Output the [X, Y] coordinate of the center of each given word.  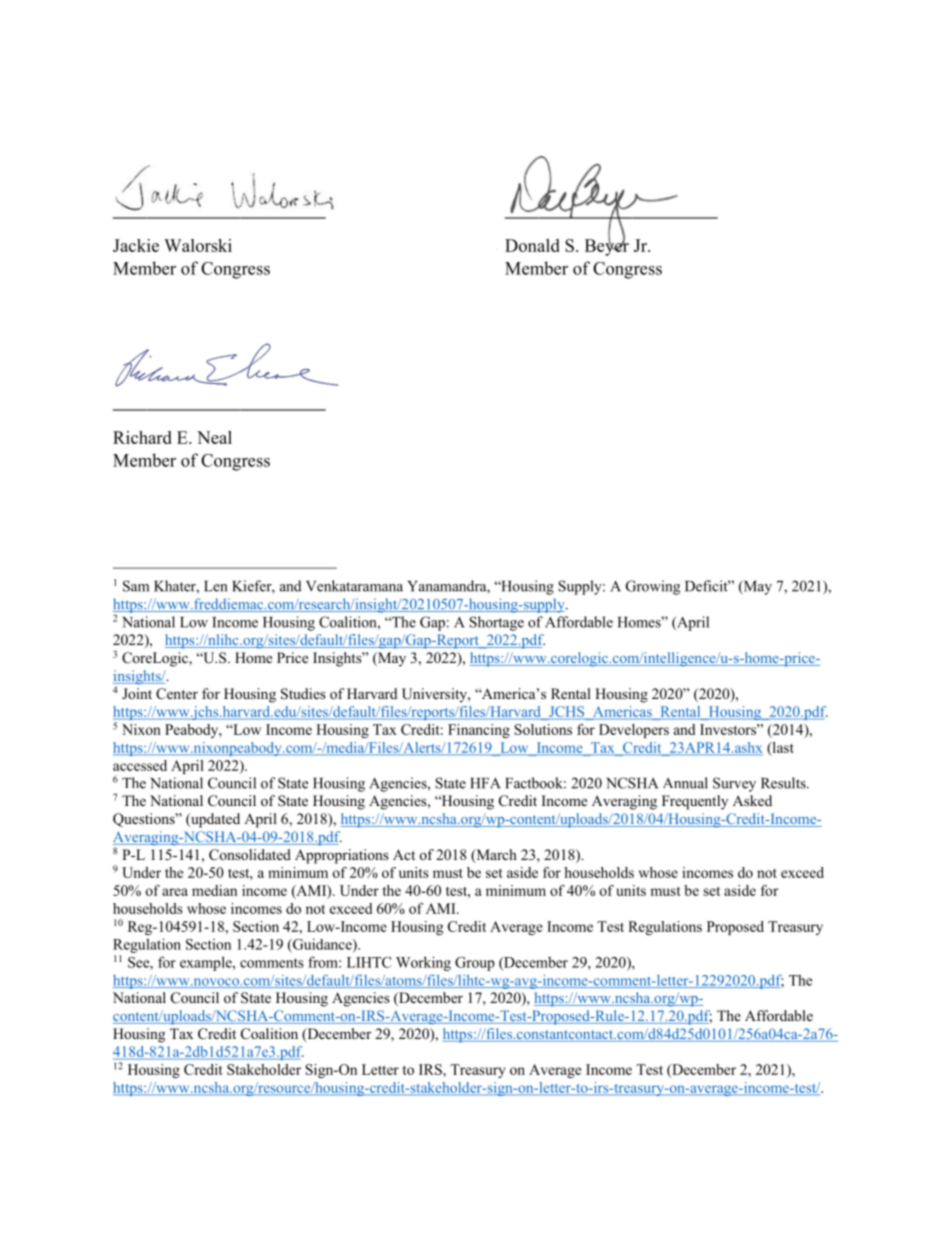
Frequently [695, 802]
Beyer [607, 246]
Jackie [136, 245]
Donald [532, 245]
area [175, 892]
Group [475, 964]
